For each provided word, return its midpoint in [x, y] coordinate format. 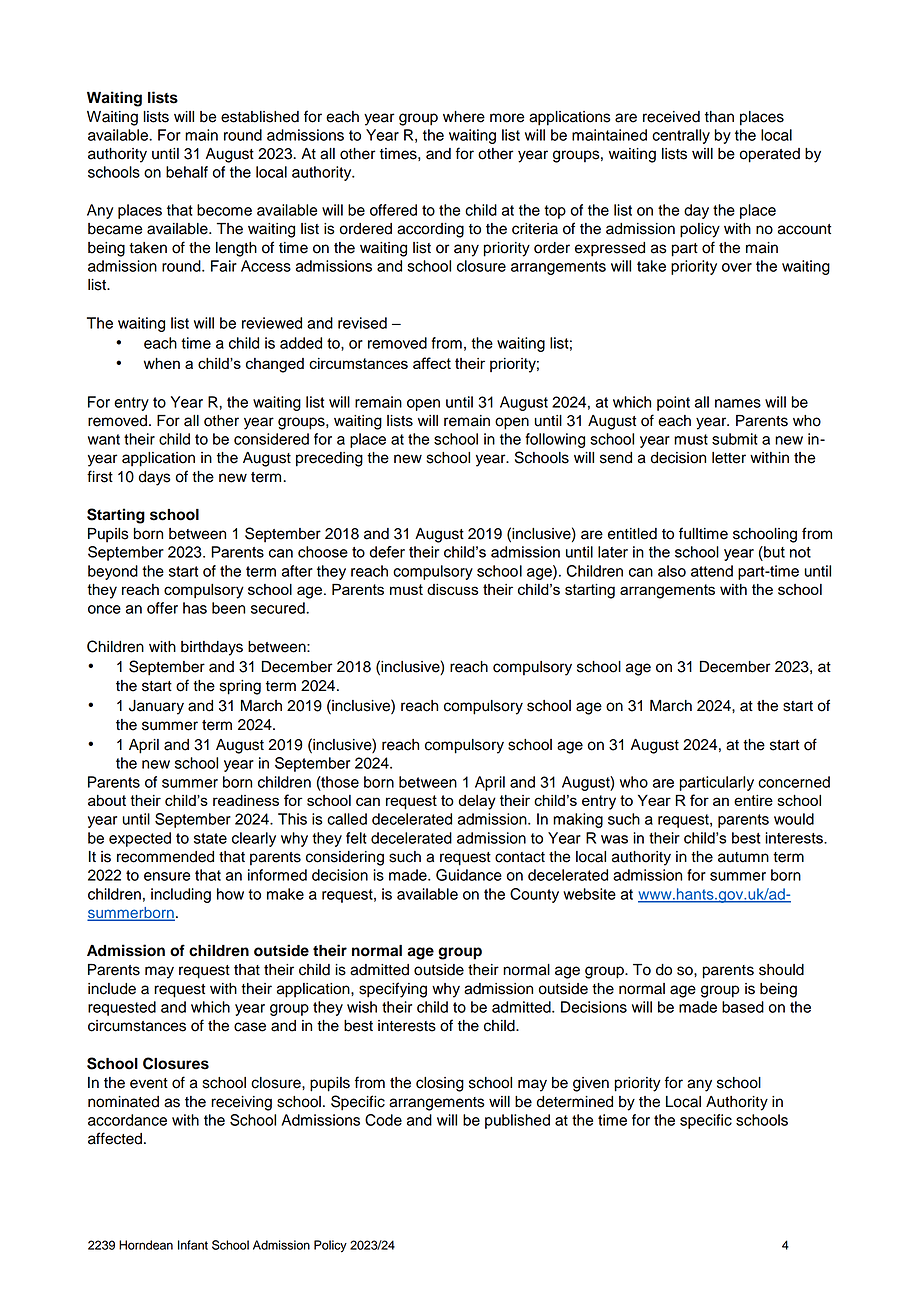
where [464, 117]
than [719, 117]
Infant [193, 1245]
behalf [187, 172]
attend [712, 571]
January [156, 707]
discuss [452, 589]
